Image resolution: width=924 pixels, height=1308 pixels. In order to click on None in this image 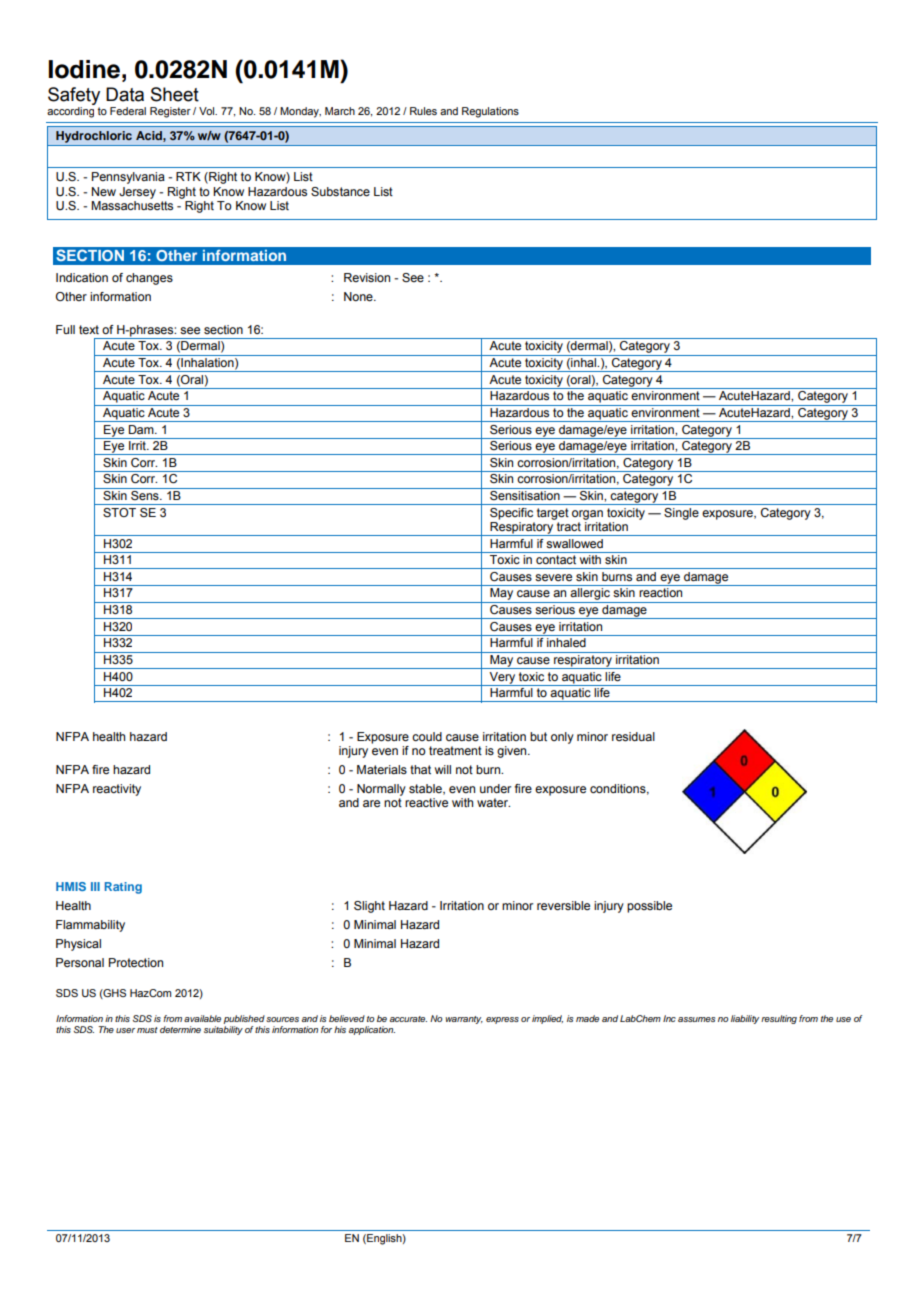, I will do `click(359, 296)`.
